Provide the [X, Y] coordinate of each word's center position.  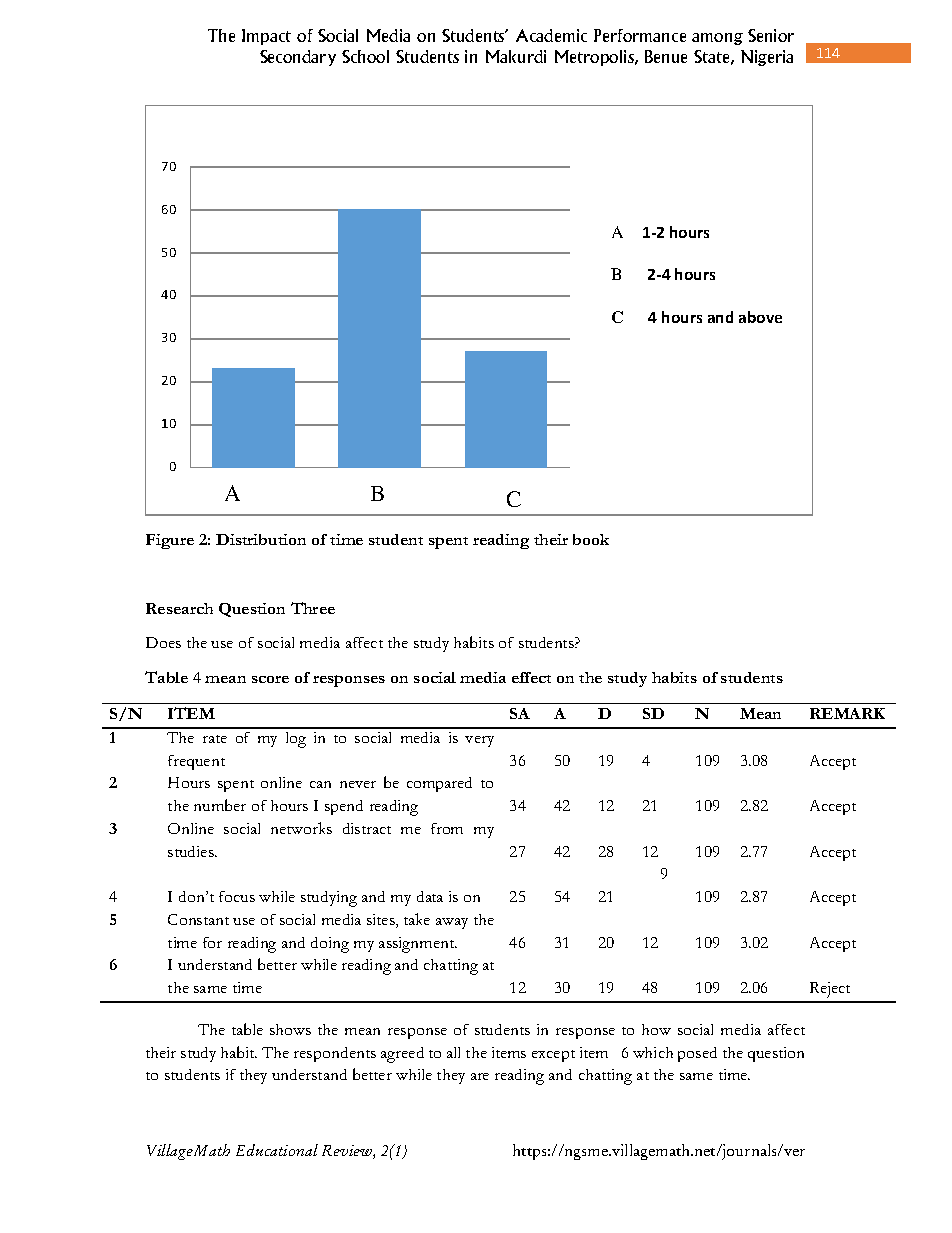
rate [215, 739]
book [591, 539]
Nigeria [767, 58]
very [479, 741]
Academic [551, 35]
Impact [266, 37]
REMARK [847, 713]
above [760, 317]
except [553, 1056]
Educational [277, 1150]
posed [697, 1054]
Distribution [261, 539]
